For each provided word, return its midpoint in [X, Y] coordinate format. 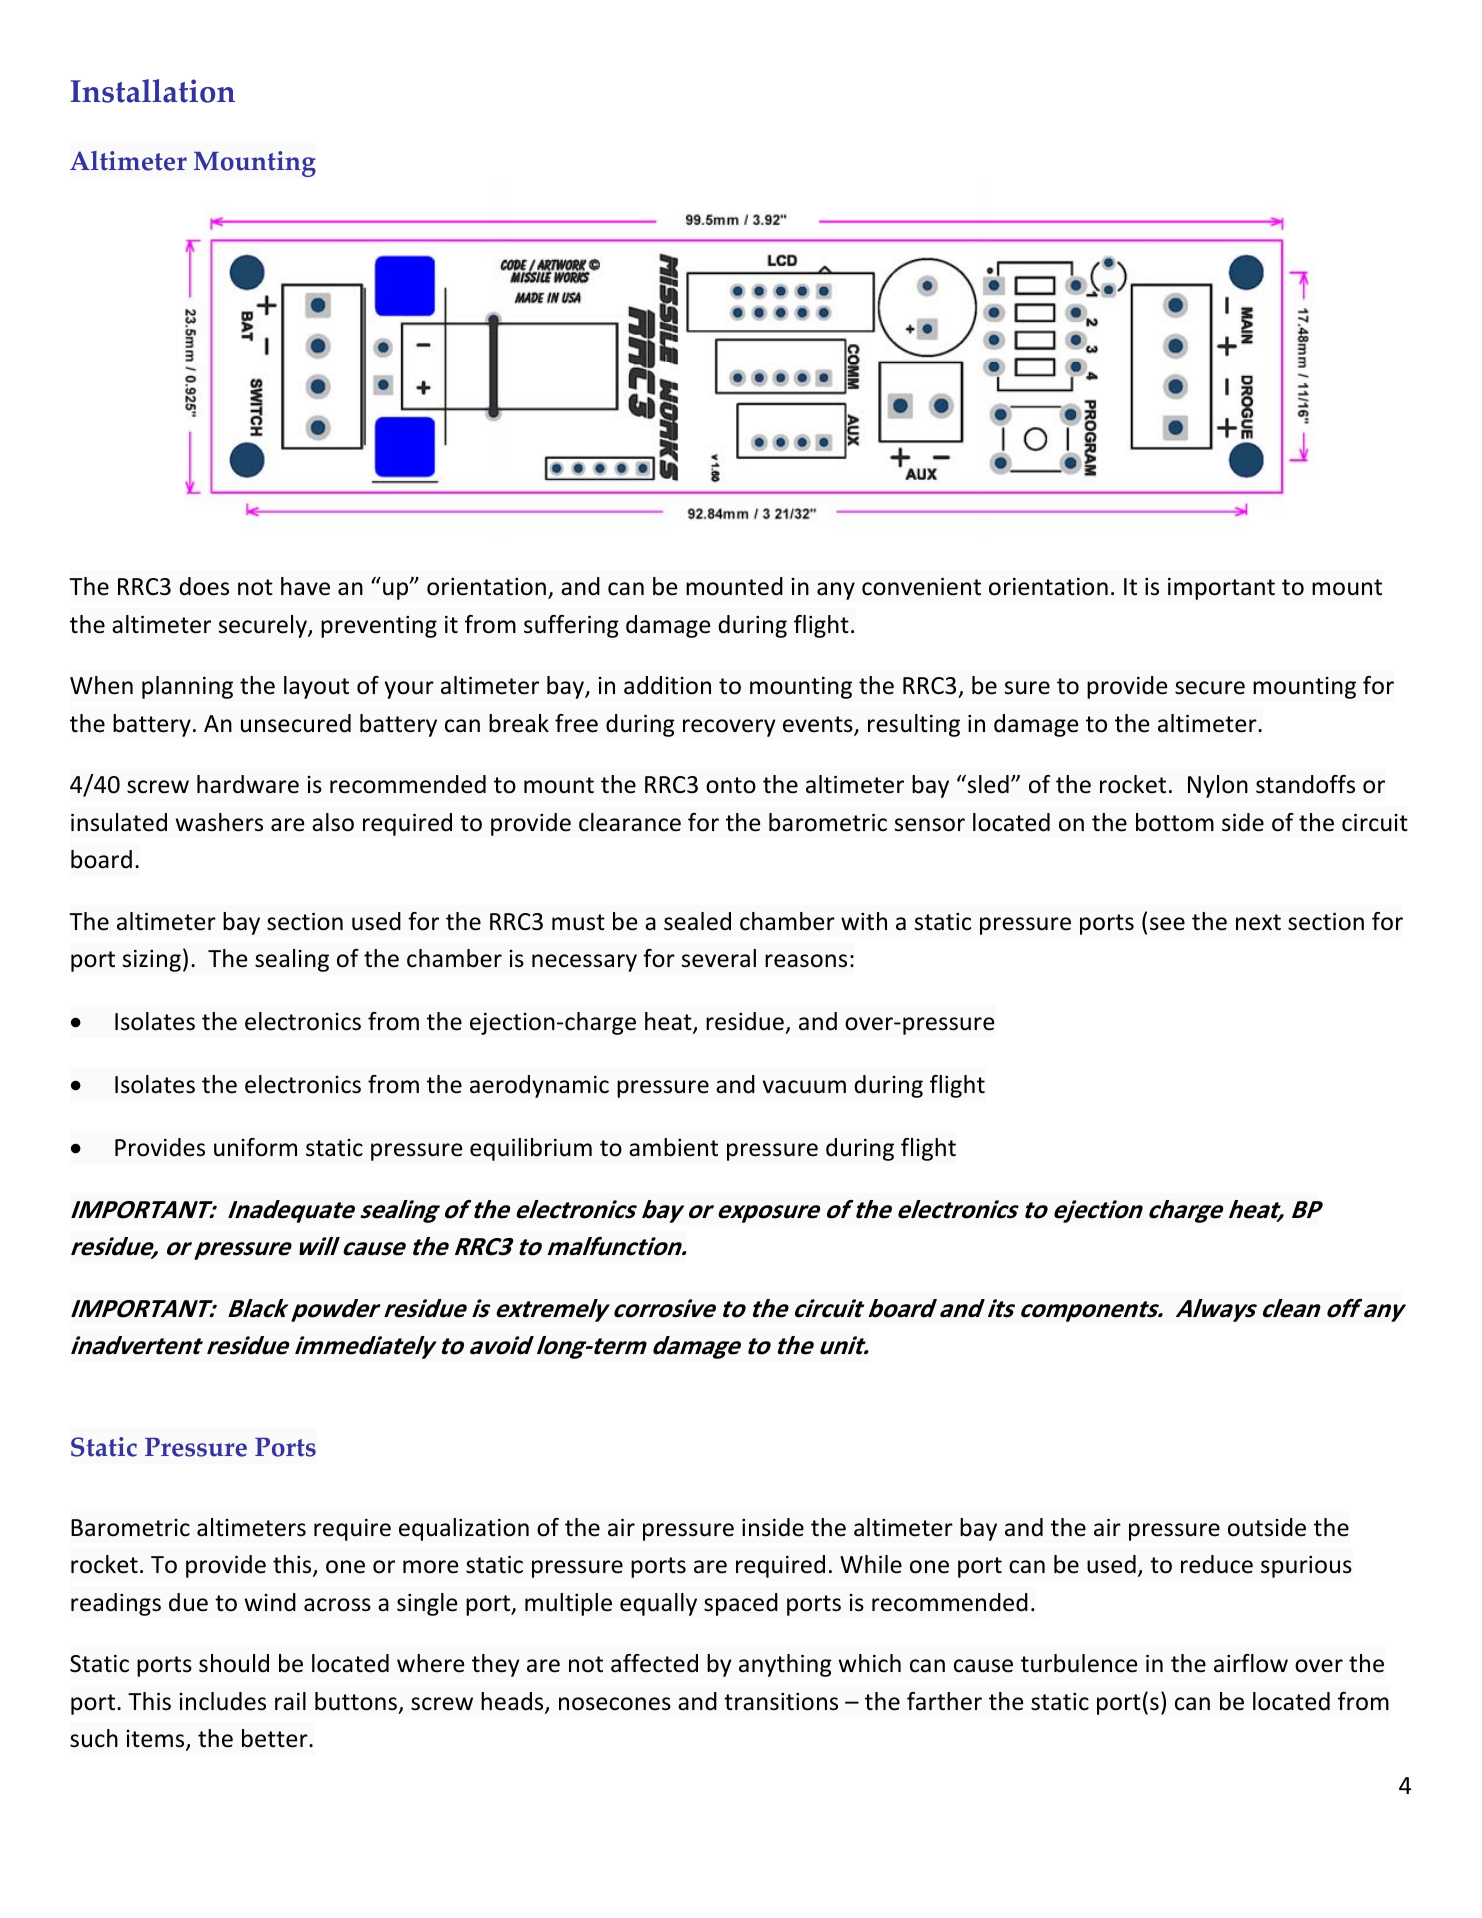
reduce [1217, 1564]
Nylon [1218, 786]
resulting [914, 725]
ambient [673, 1147]
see [1167, 924]
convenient [921, 586]
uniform [255, 1147]
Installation [153, 91]
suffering [571, 626]
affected [654, 1663]
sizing [152, 960]
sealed [697, 921]
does [204, 586]
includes [222, 1701]
